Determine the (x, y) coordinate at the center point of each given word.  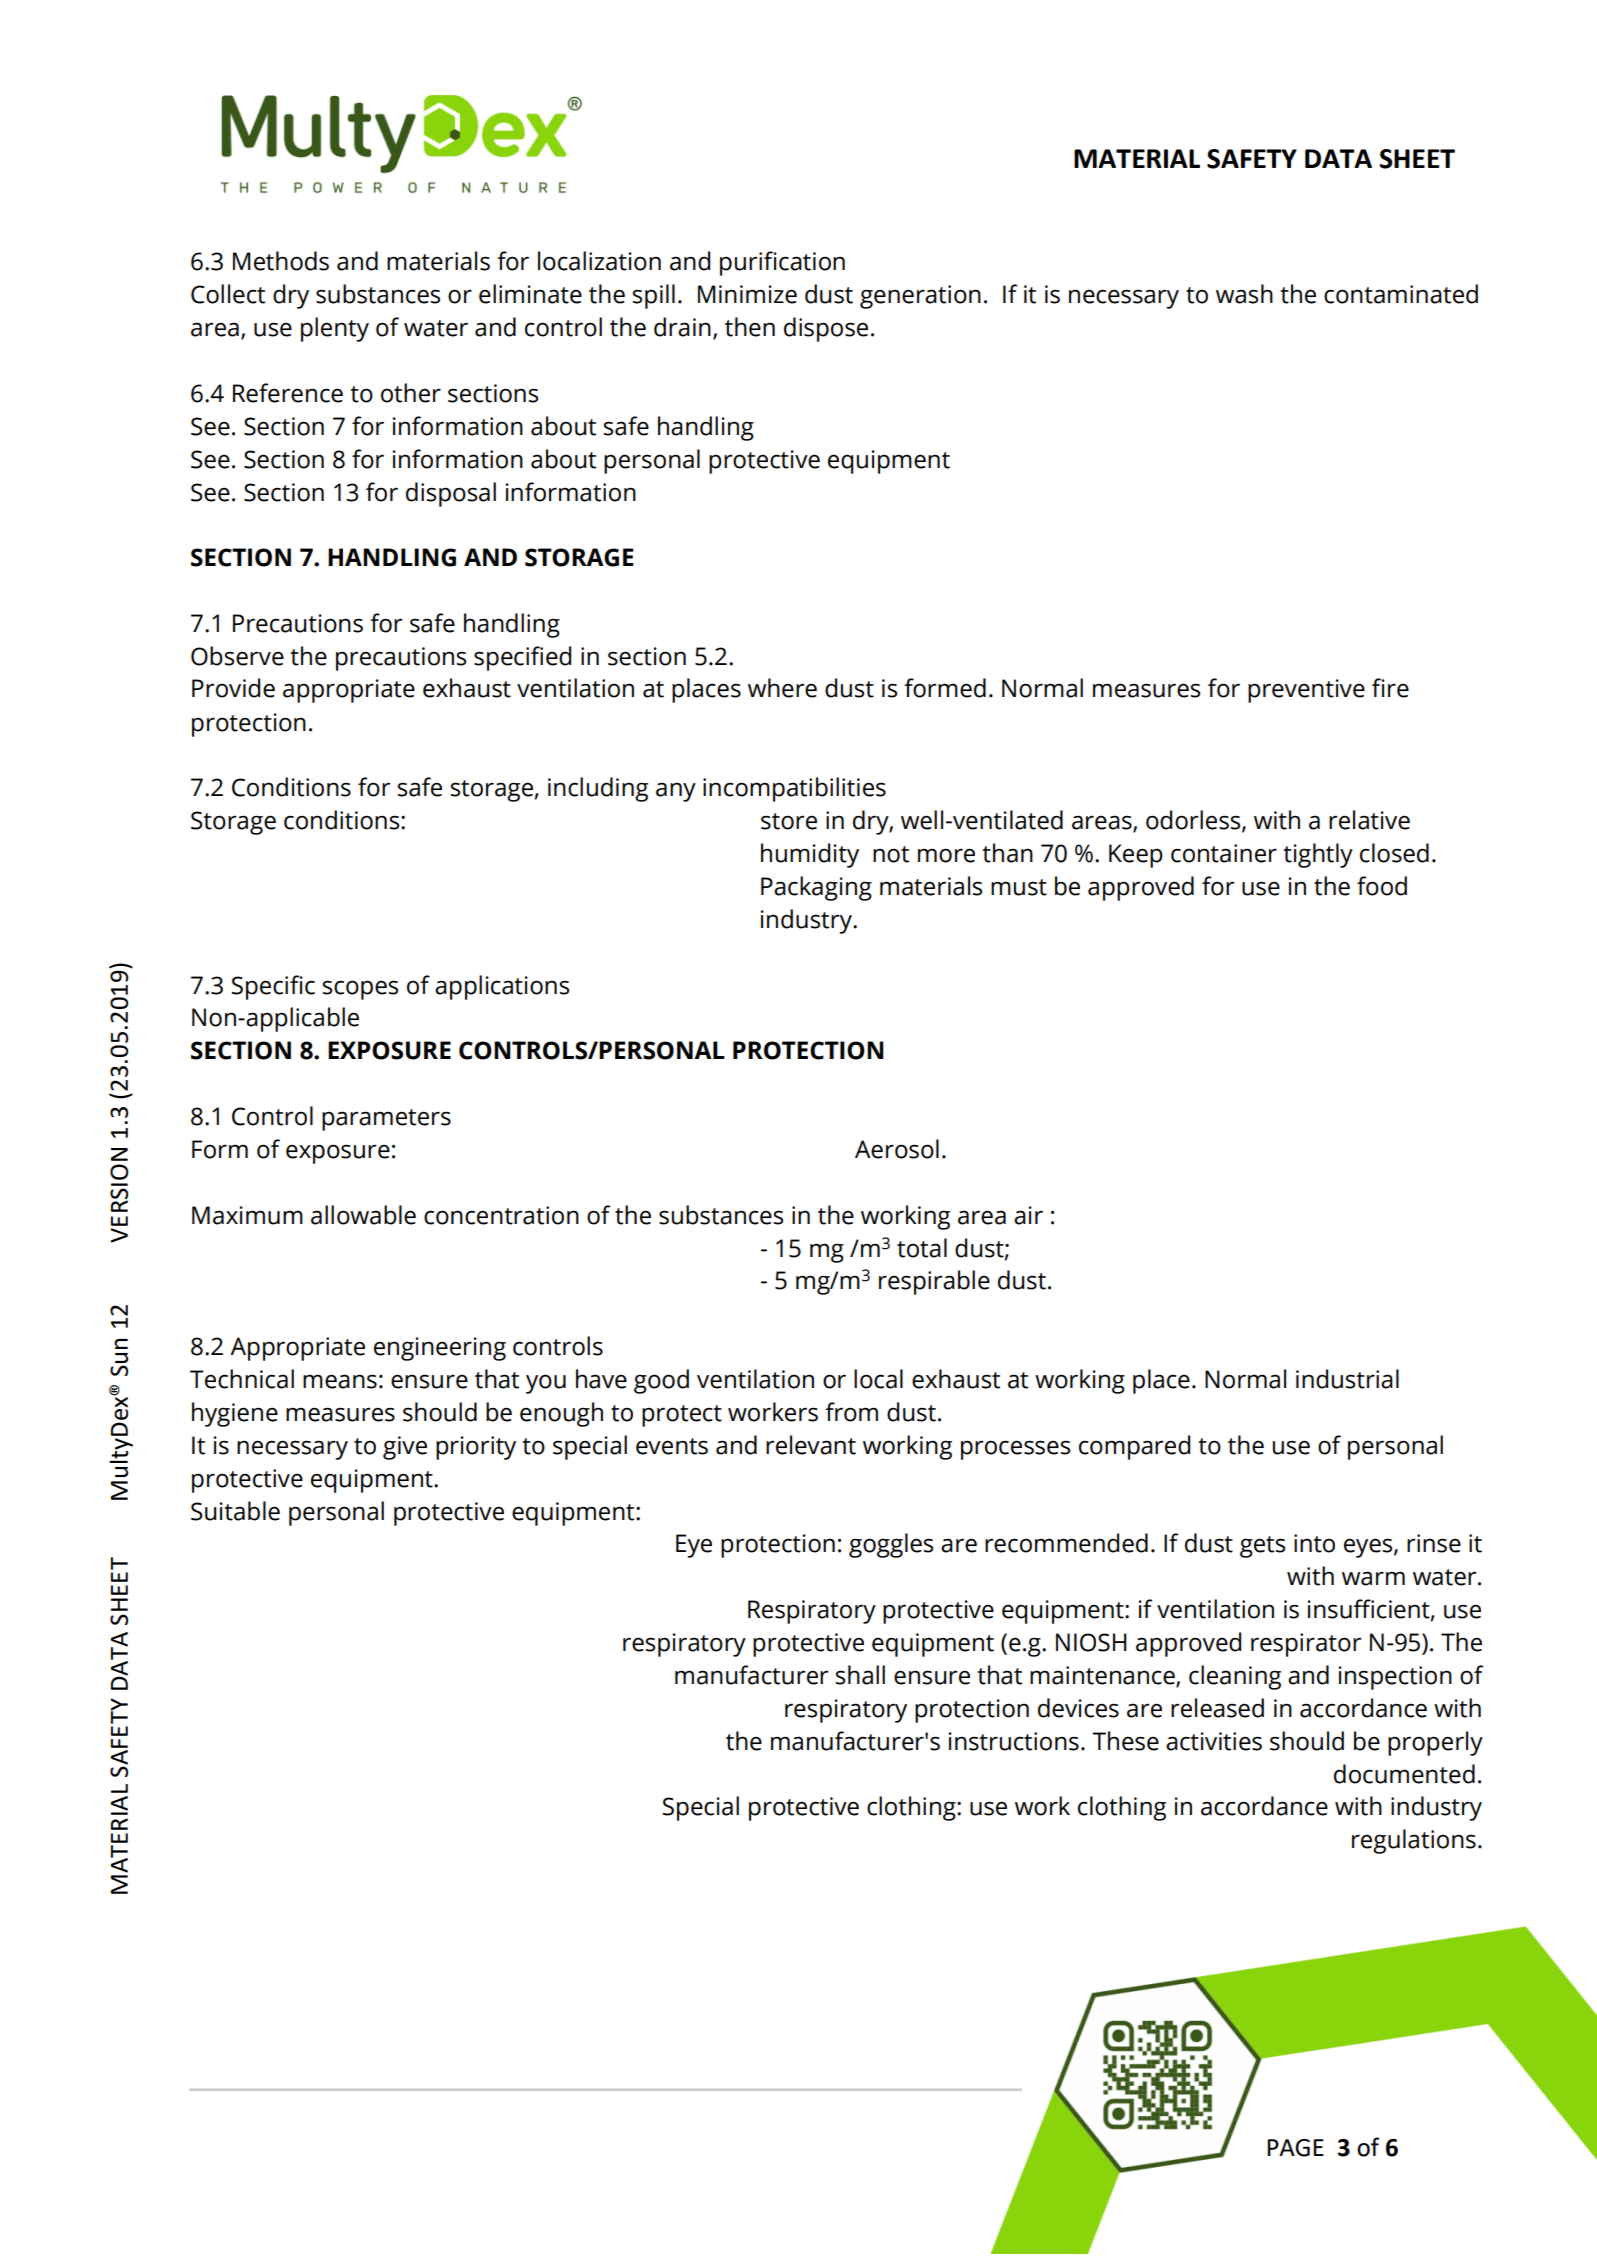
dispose (826, 329)
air (1028, 1215)
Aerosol (897, 1149)
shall (860, 1675)
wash (1244, 294)
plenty (335, 329)
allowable (363, 1215)
